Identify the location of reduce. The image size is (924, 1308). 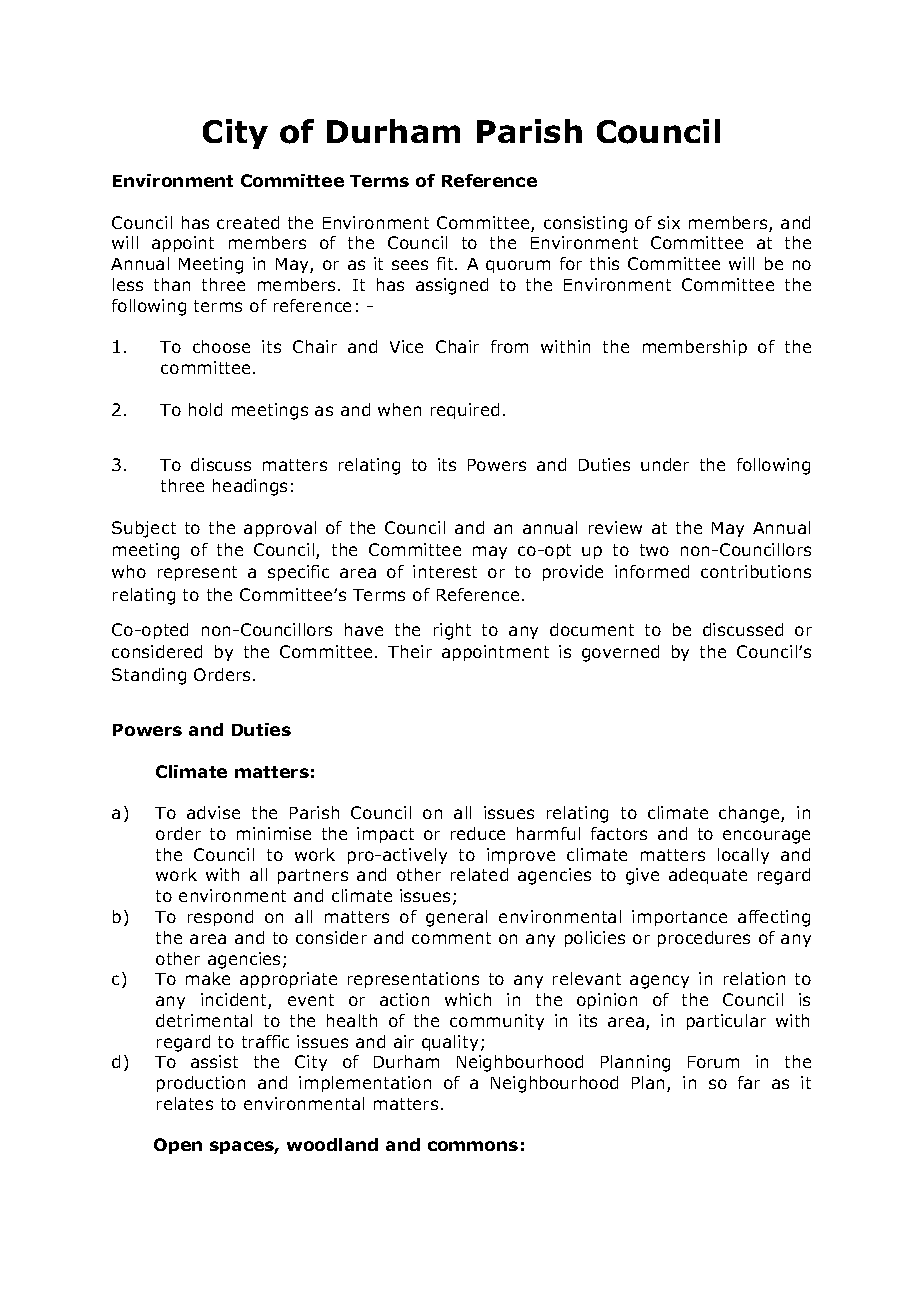
(478, 833).
